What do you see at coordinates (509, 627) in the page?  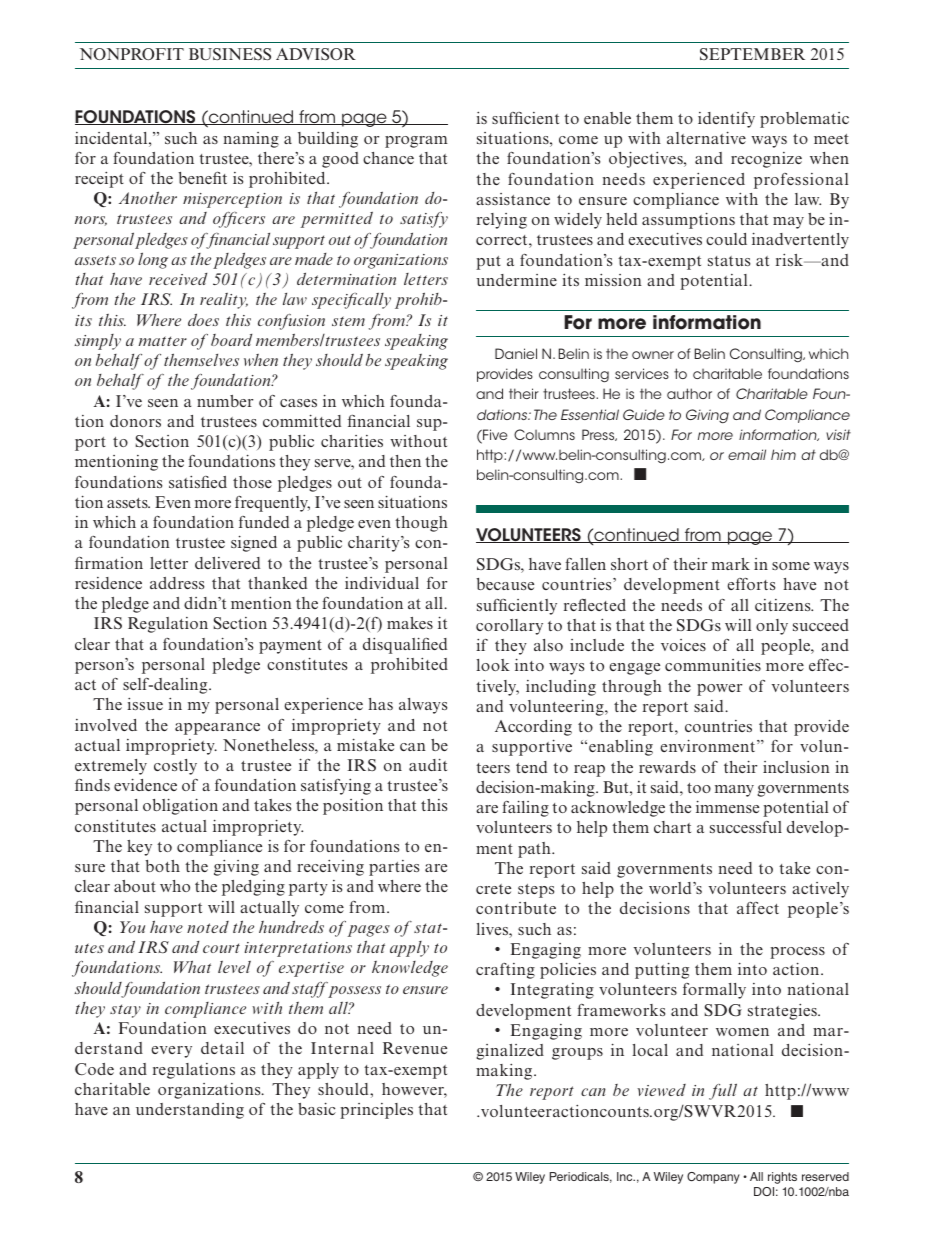 I see `corollary` at bounding box center [509, 627].
